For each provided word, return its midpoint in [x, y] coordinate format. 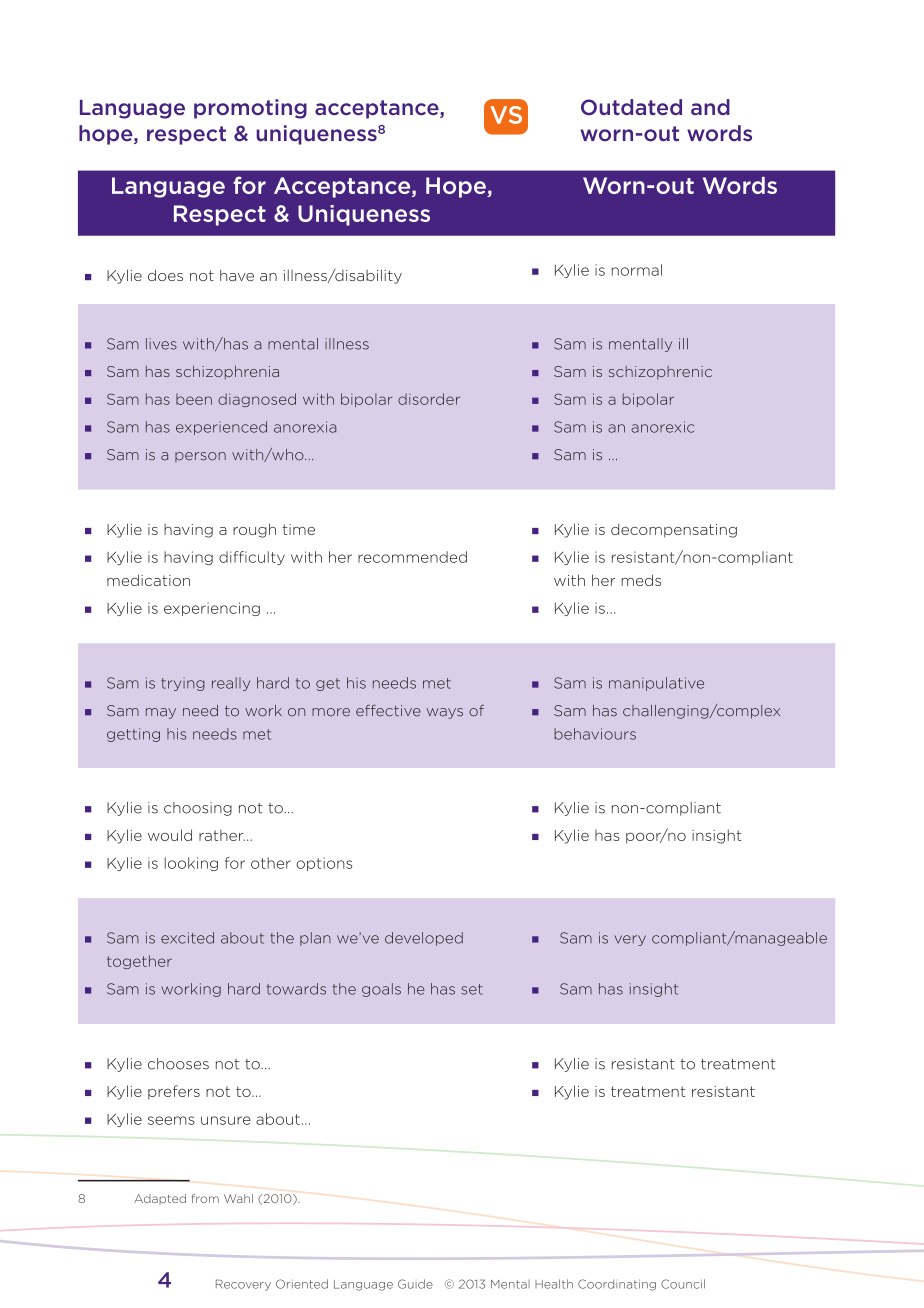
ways [445, 713]
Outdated [631, 107]
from [205, 1198]
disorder [429, 399]
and [710, 107]
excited [187, 938]
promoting [250, 109]
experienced [221, 428]
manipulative [656, 684]
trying [183, 684]
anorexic [662, 427]
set [472, 989]
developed [424, 939]
